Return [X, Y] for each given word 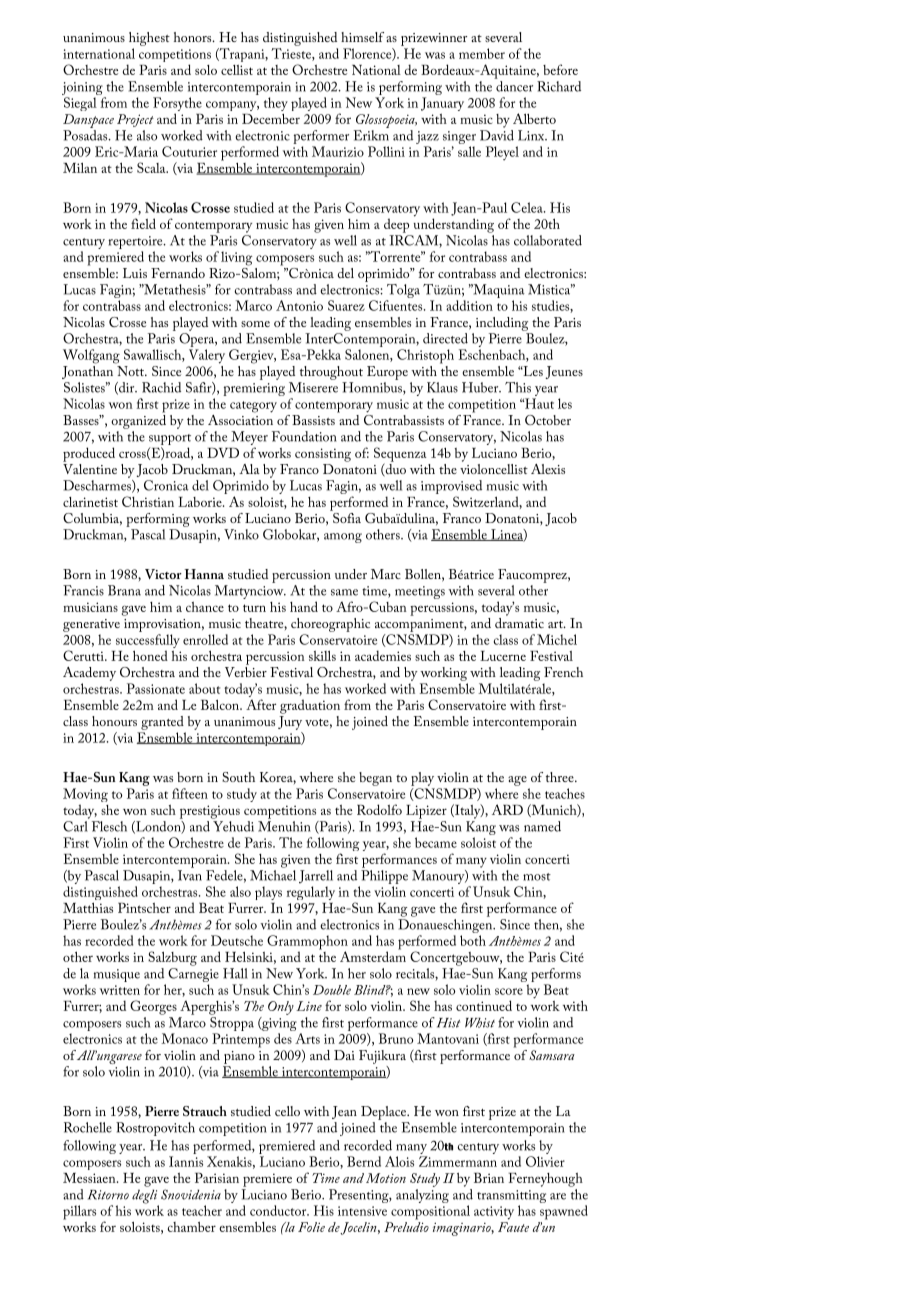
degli [145, 1197]
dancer [514, 86]
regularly [310, 893]
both [473, 940]
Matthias [88, 907]
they [276, 104]
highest [149, 39]
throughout [331, 373]
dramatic [519, 621]
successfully [148, 642]
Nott [132, 371]
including [502, 324]
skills [322, 656]
